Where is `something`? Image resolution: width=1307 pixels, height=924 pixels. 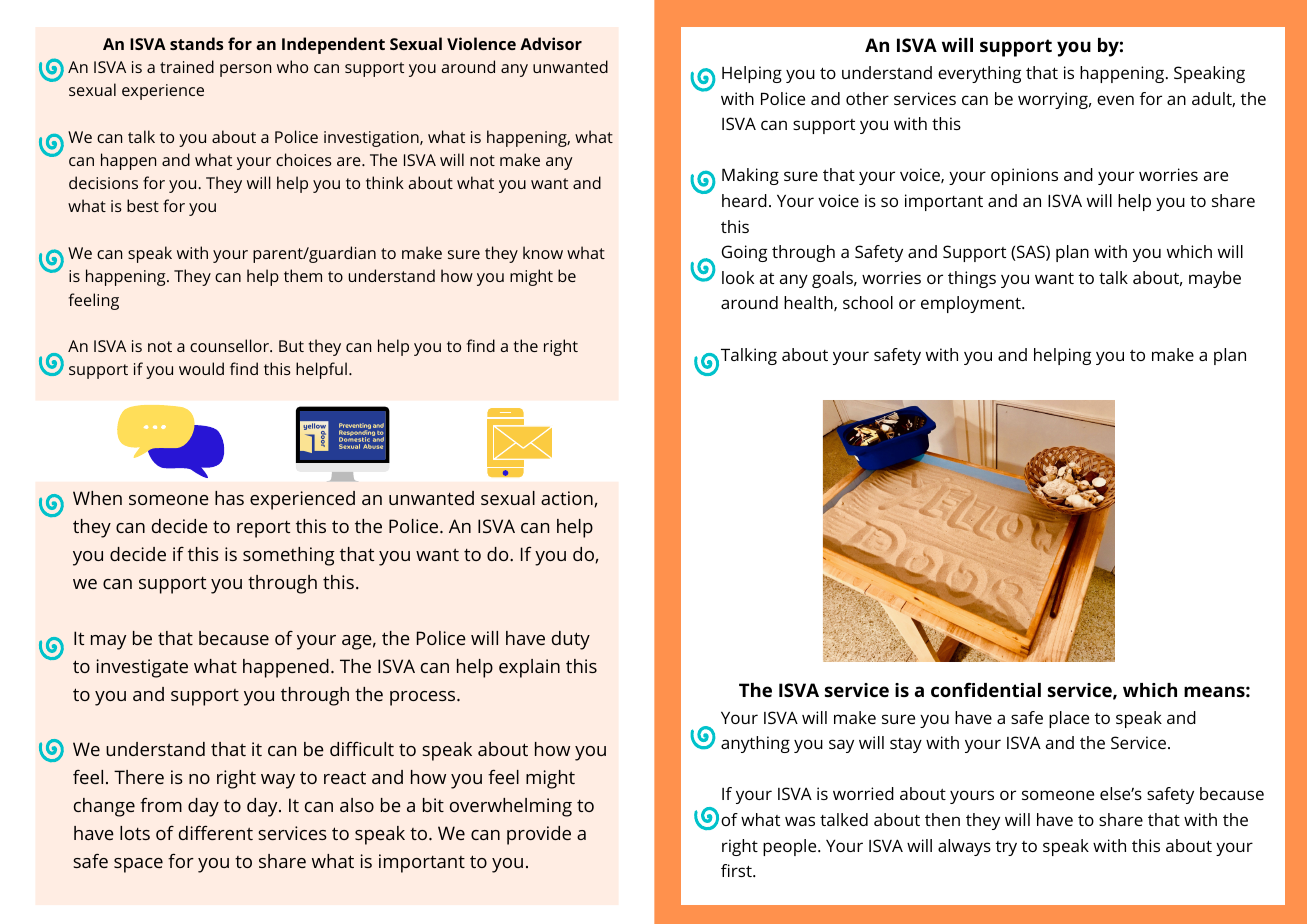
something is located at coordinates (289, 556).
